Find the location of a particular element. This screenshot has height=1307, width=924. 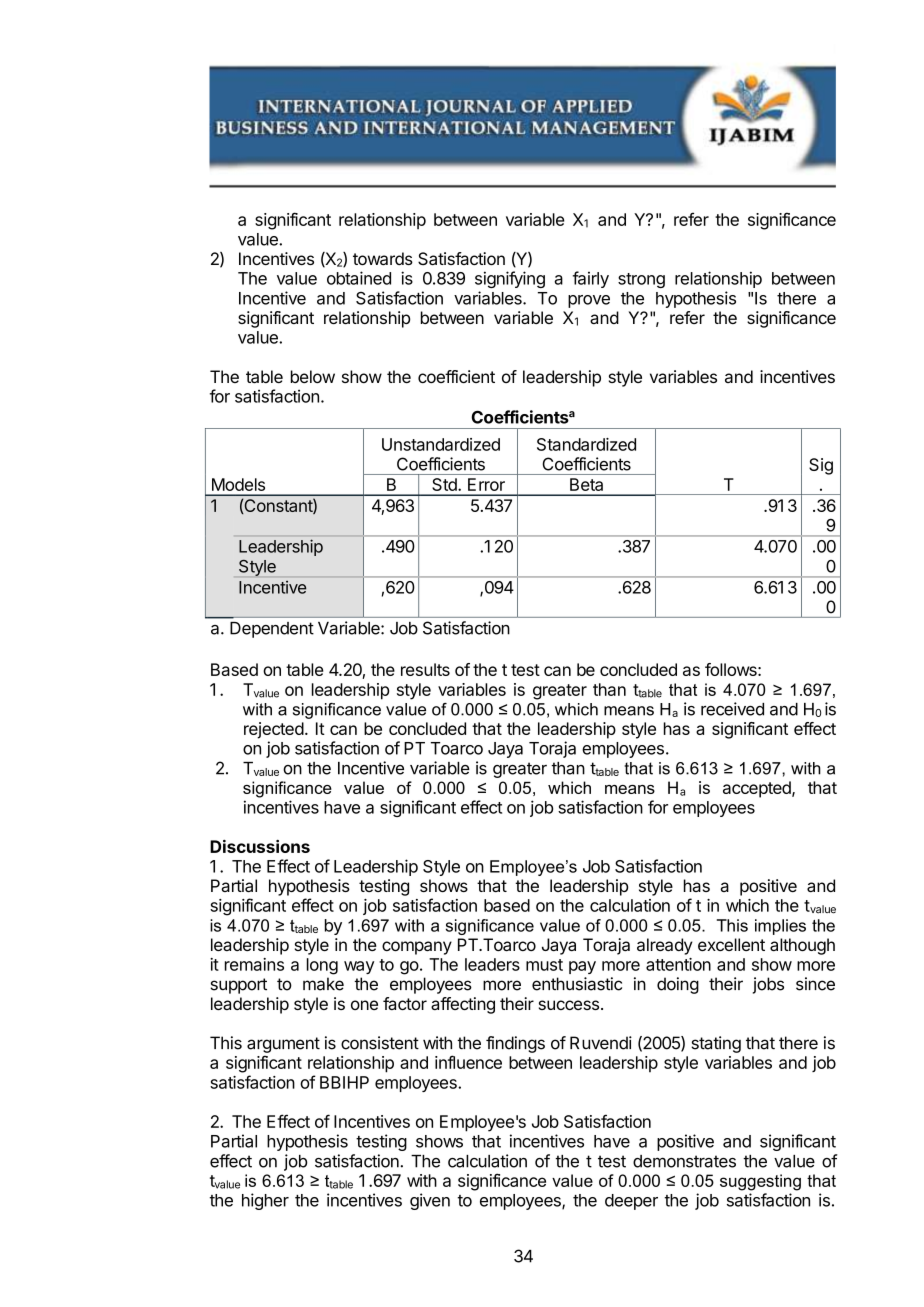

given is located at coordinates (430, 1201).
